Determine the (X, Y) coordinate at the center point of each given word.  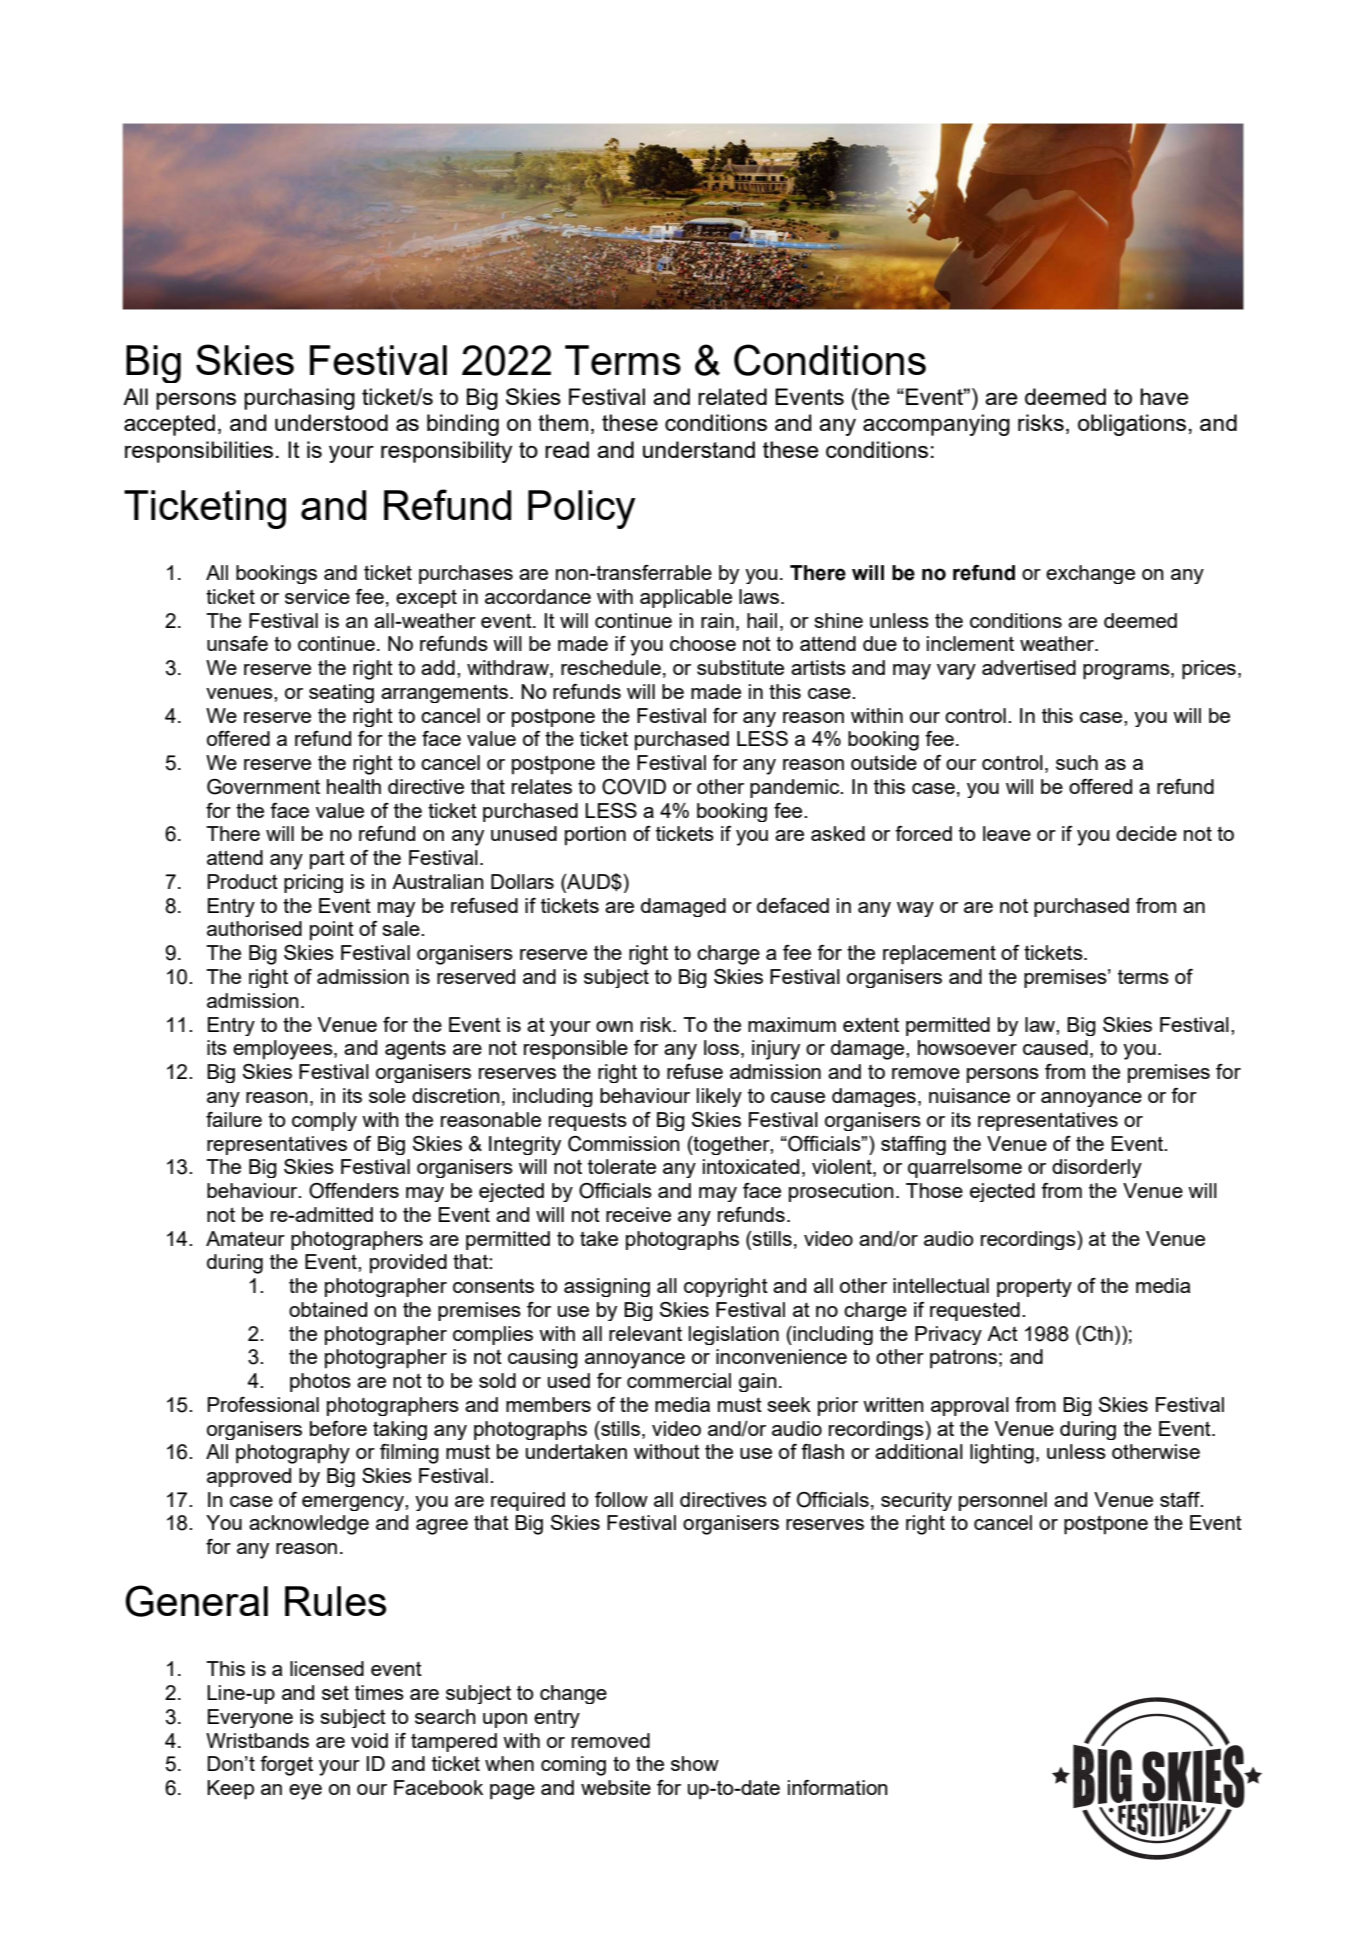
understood (331, 422)
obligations (1132, 425)
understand (699, 449)
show (695, 1763)
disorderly (1097, 1168)
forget (286, 1766)
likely (719, 1097)
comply (324, 1121)
